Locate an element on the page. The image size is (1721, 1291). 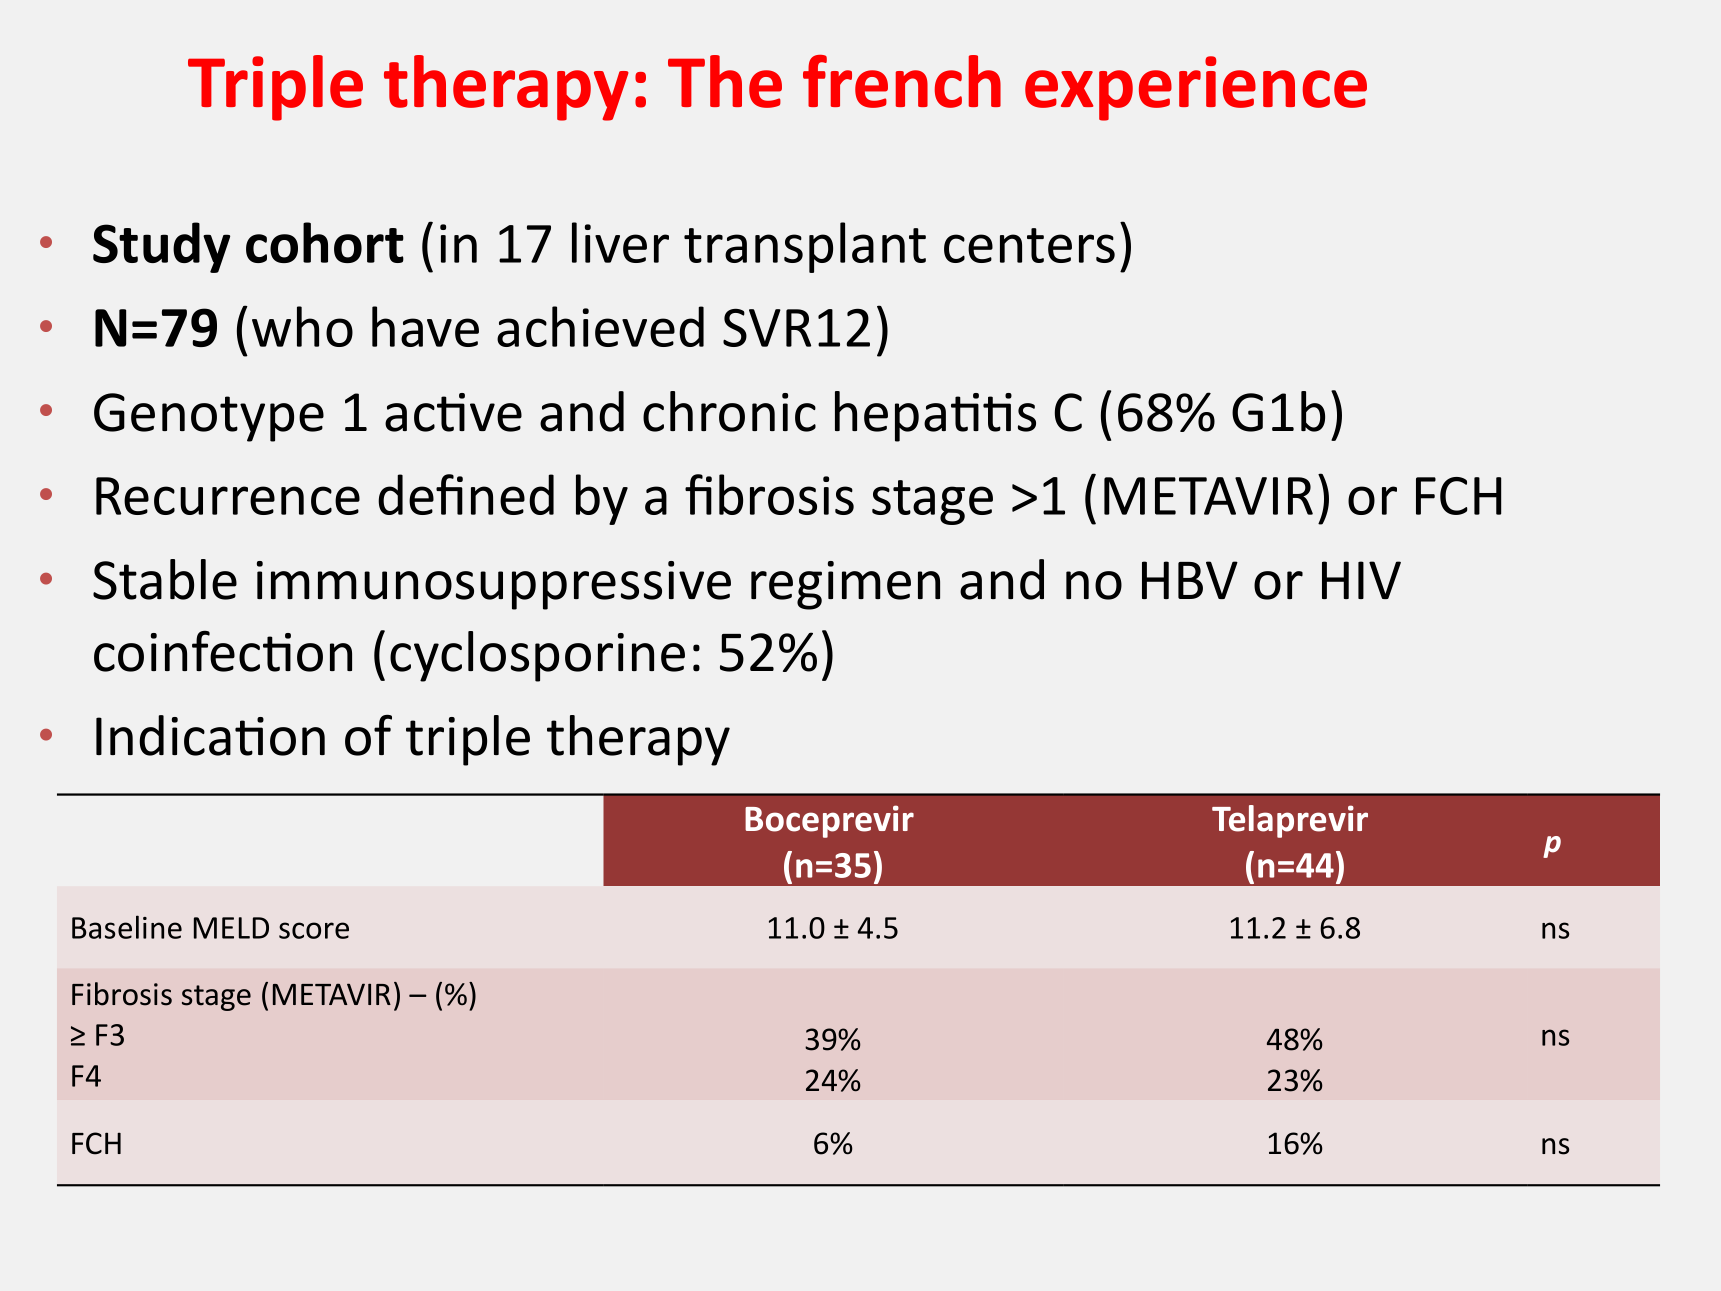
french is located at coordinates (902, 81).
